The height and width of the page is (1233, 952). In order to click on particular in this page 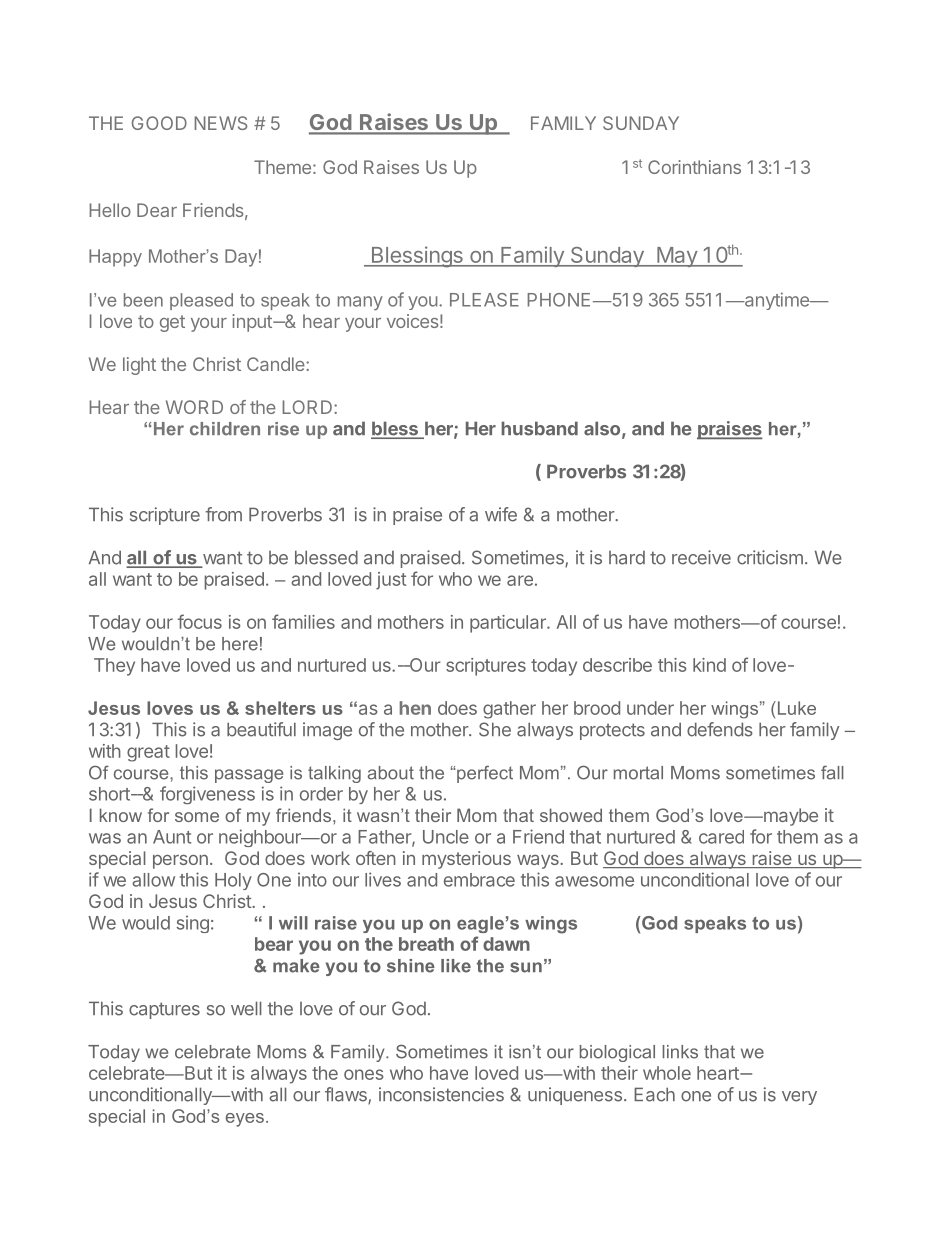, I will do `click(509, 624)`.
